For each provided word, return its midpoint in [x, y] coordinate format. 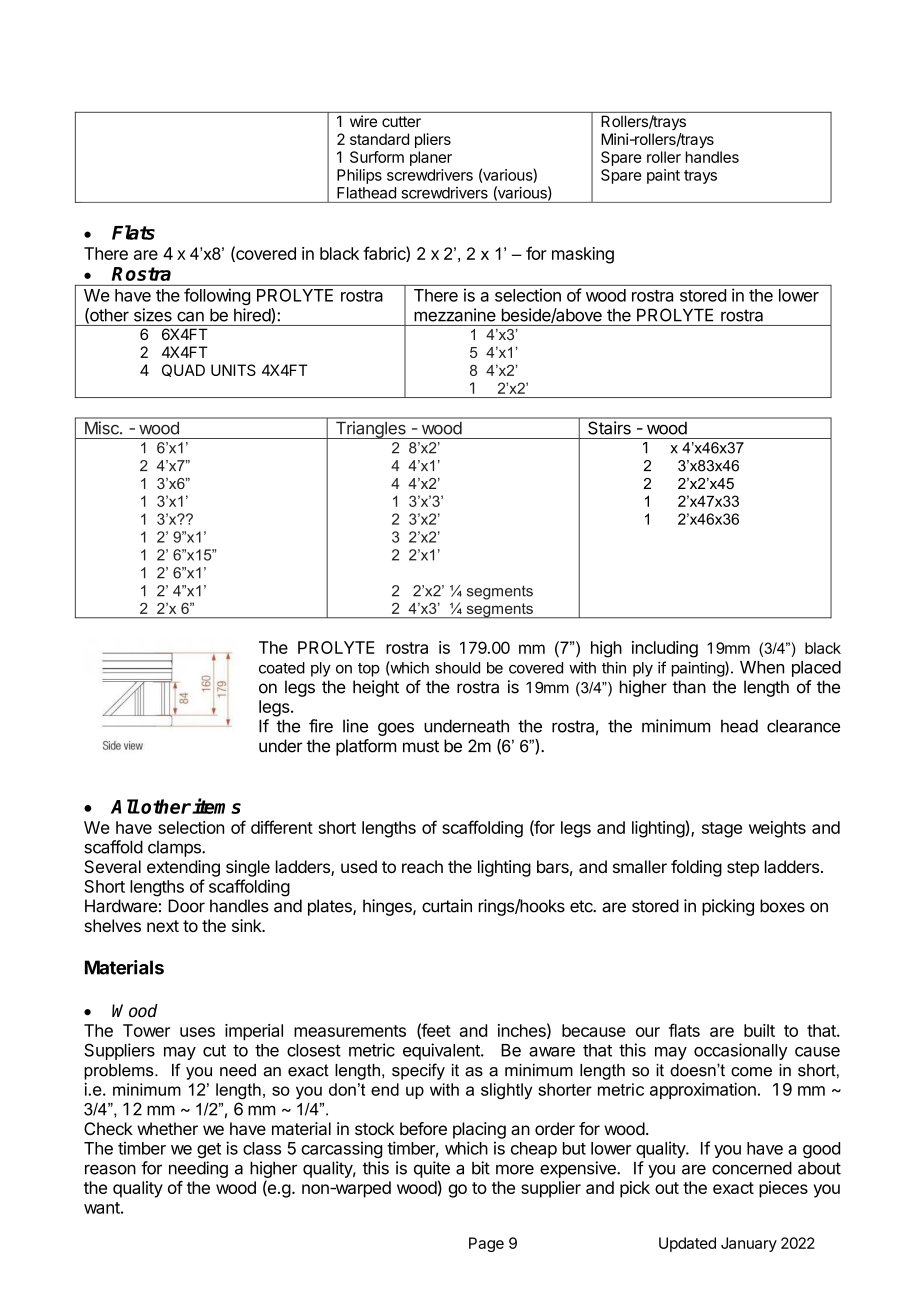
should [457, 668]
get [209, 1150]
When [762, 667]
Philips [359, 176]
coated [282, 668]
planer [431, 158]
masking [583, 255]
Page [486, 1244]
